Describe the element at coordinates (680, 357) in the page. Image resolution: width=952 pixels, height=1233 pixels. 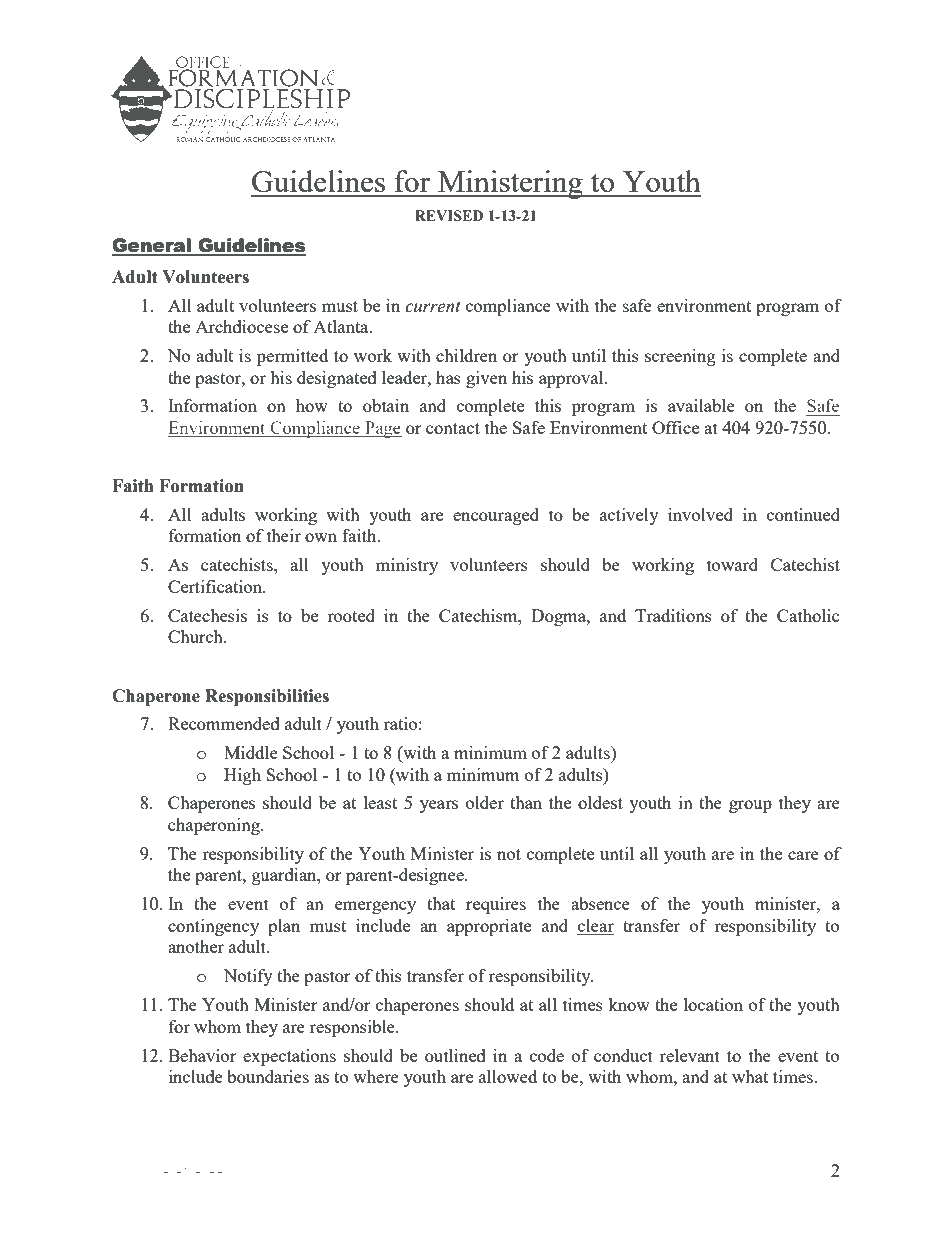
I see `screening` at that location.
